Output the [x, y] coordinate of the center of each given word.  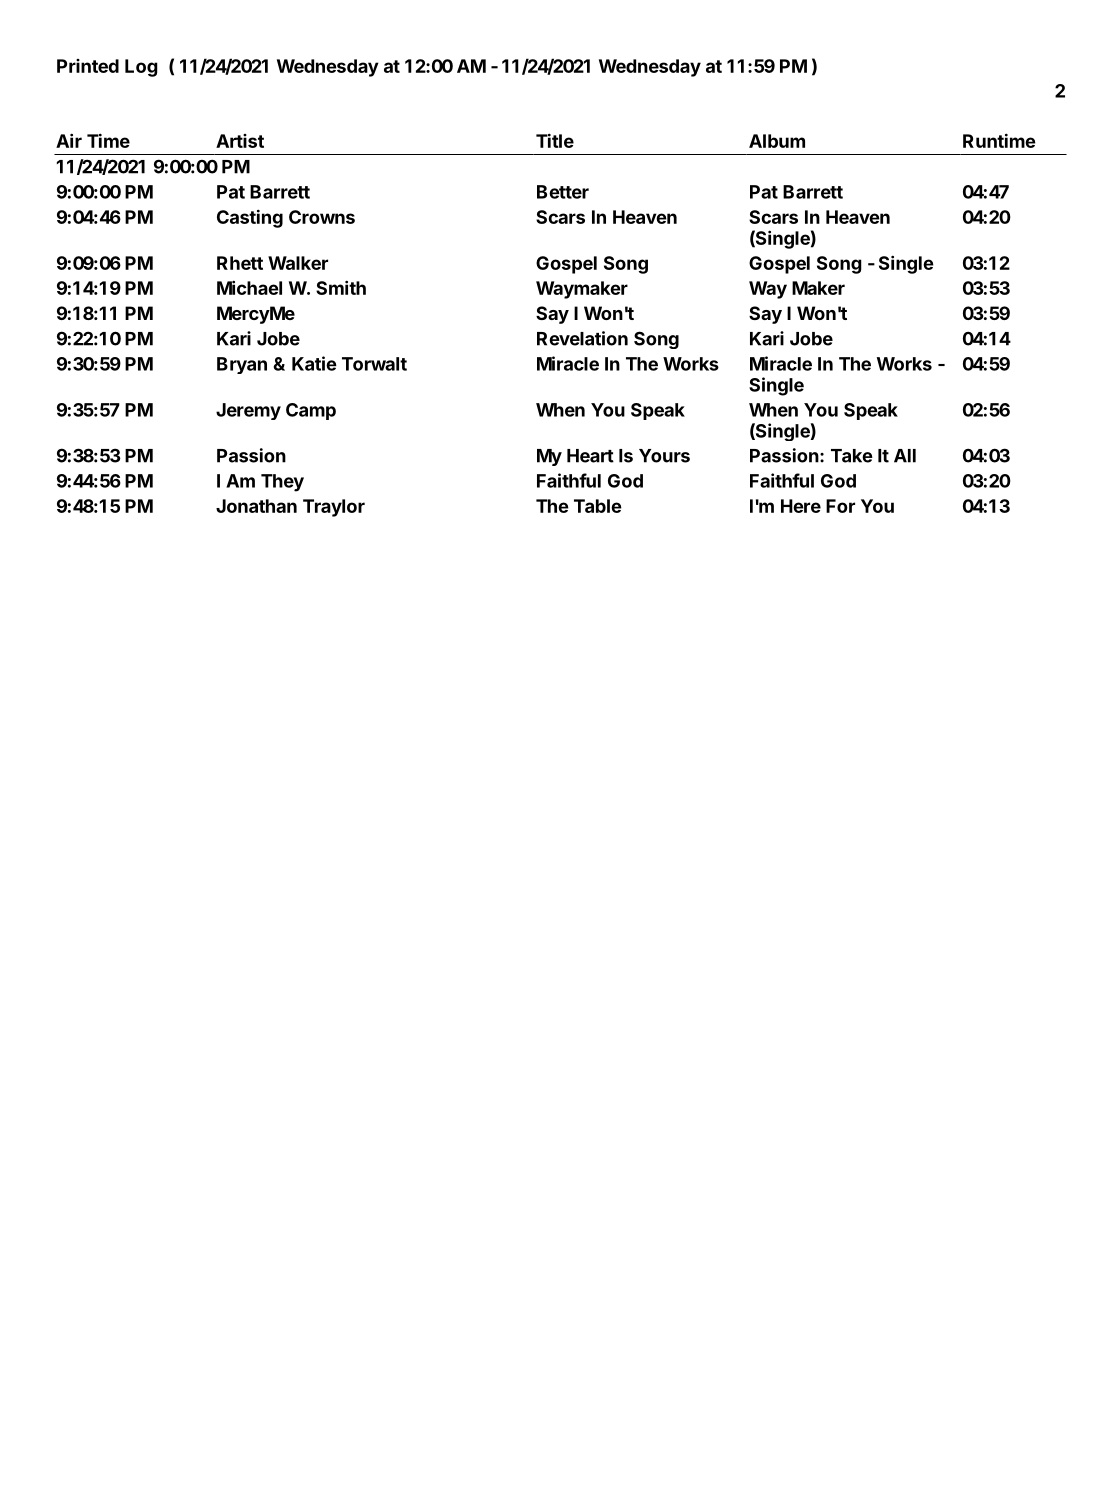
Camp [311, 411]
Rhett [240, 263]
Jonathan [256, 506]
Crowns [322, 217]
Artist [240, 141]
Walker [298, 263]
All [905, 456]
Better [563, 192]
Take [852, 456]
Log [141, 68]
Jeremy [248, 411]
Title [555, 140]
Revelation [582, 338]
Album [777, 141]
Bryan [242, 365]
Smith [341, 287]
